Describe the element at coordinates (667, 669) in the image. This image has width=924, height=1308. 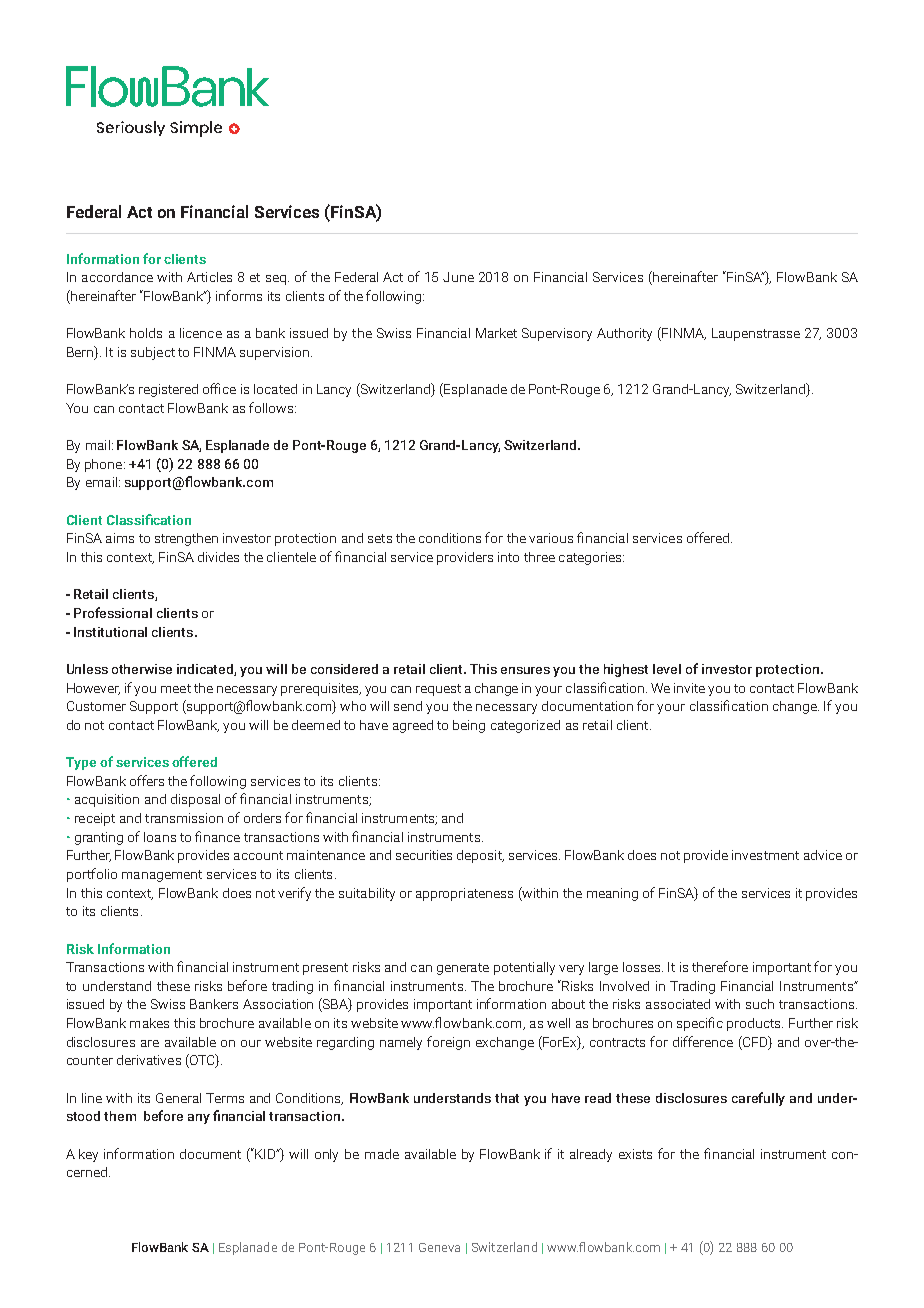
I see `level` at that location.
